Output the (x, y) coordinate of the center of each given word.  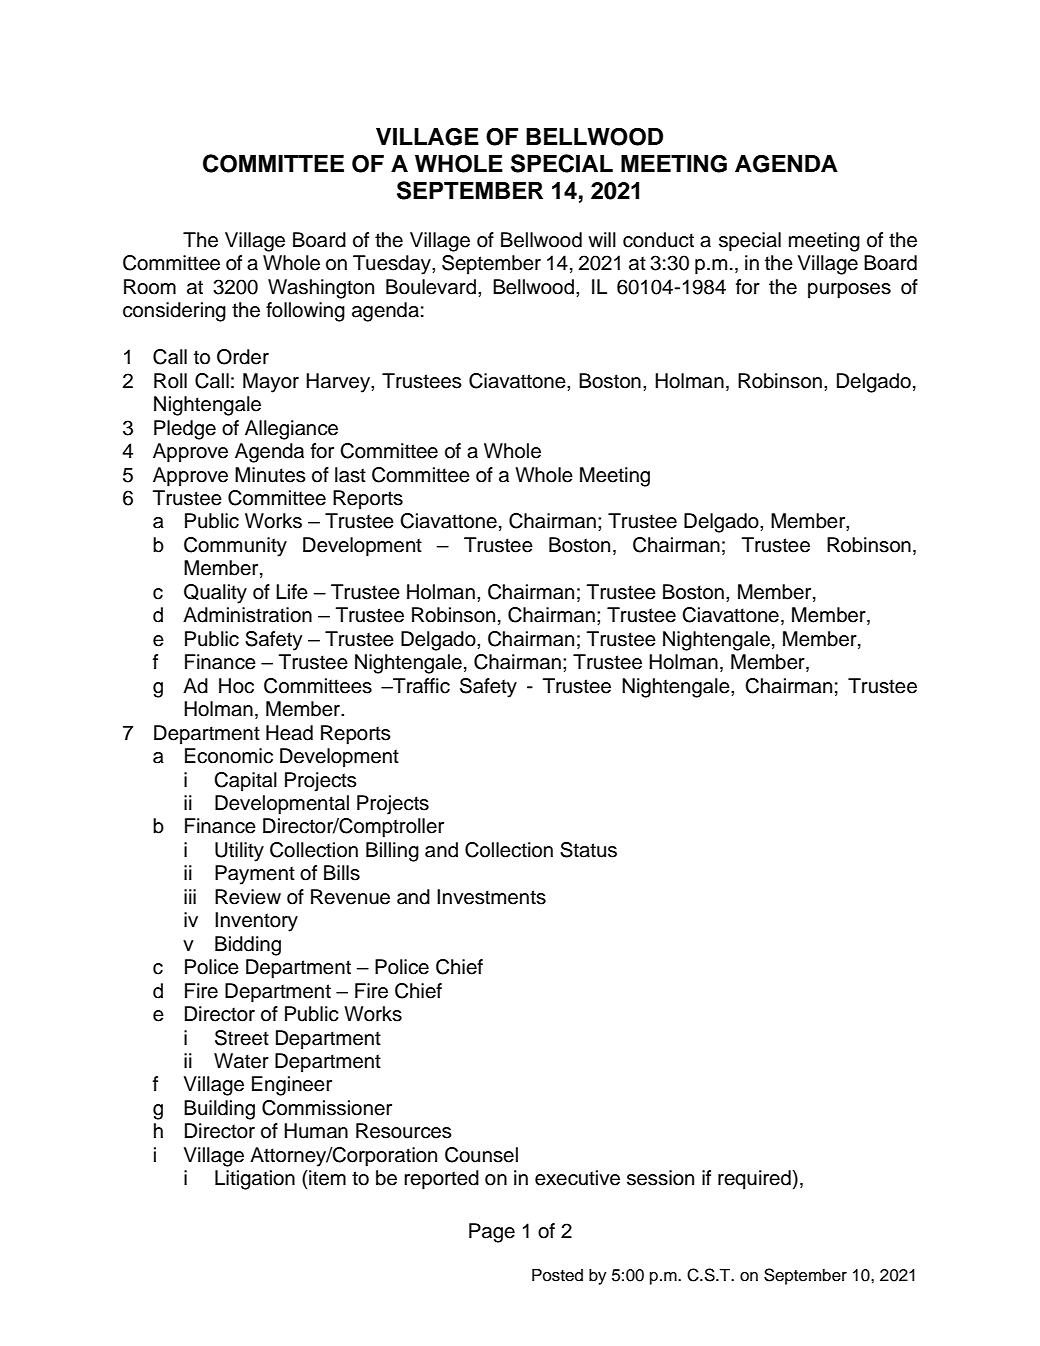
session (660, 1178)
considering (174, 312)
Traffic (420, 686)
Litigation (255, 1180)
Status (588, 850)
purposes (849, 291)
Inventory (256, 922)
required (754, 1180)
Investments (491, 897)
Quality (215, 594)
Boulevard (431, 287)
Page (492, 1233)
